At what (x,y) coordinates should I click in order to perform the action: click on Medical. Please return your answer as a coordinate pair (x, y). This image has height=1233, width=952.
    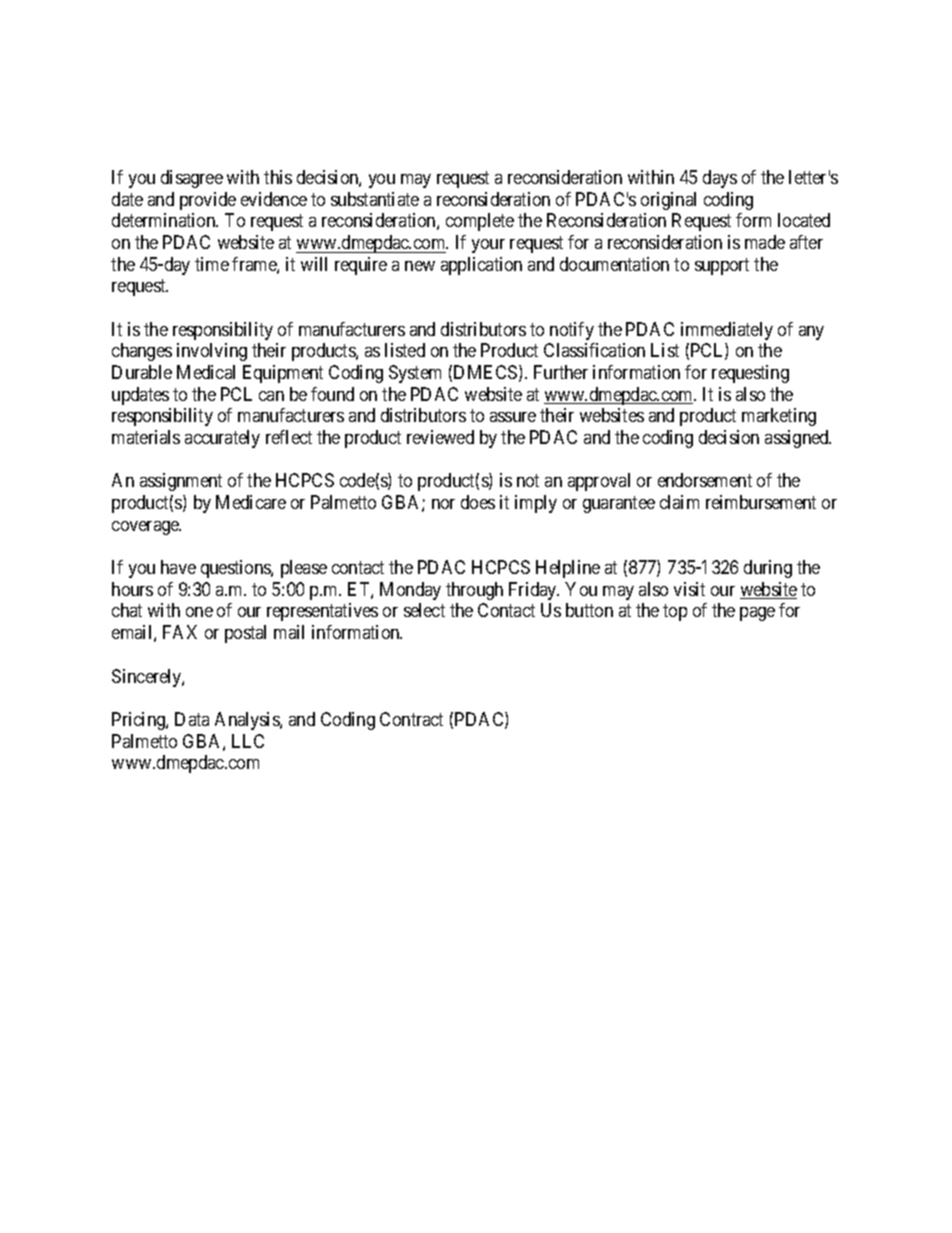
    Looking at the image, I should click on (206, 372).
